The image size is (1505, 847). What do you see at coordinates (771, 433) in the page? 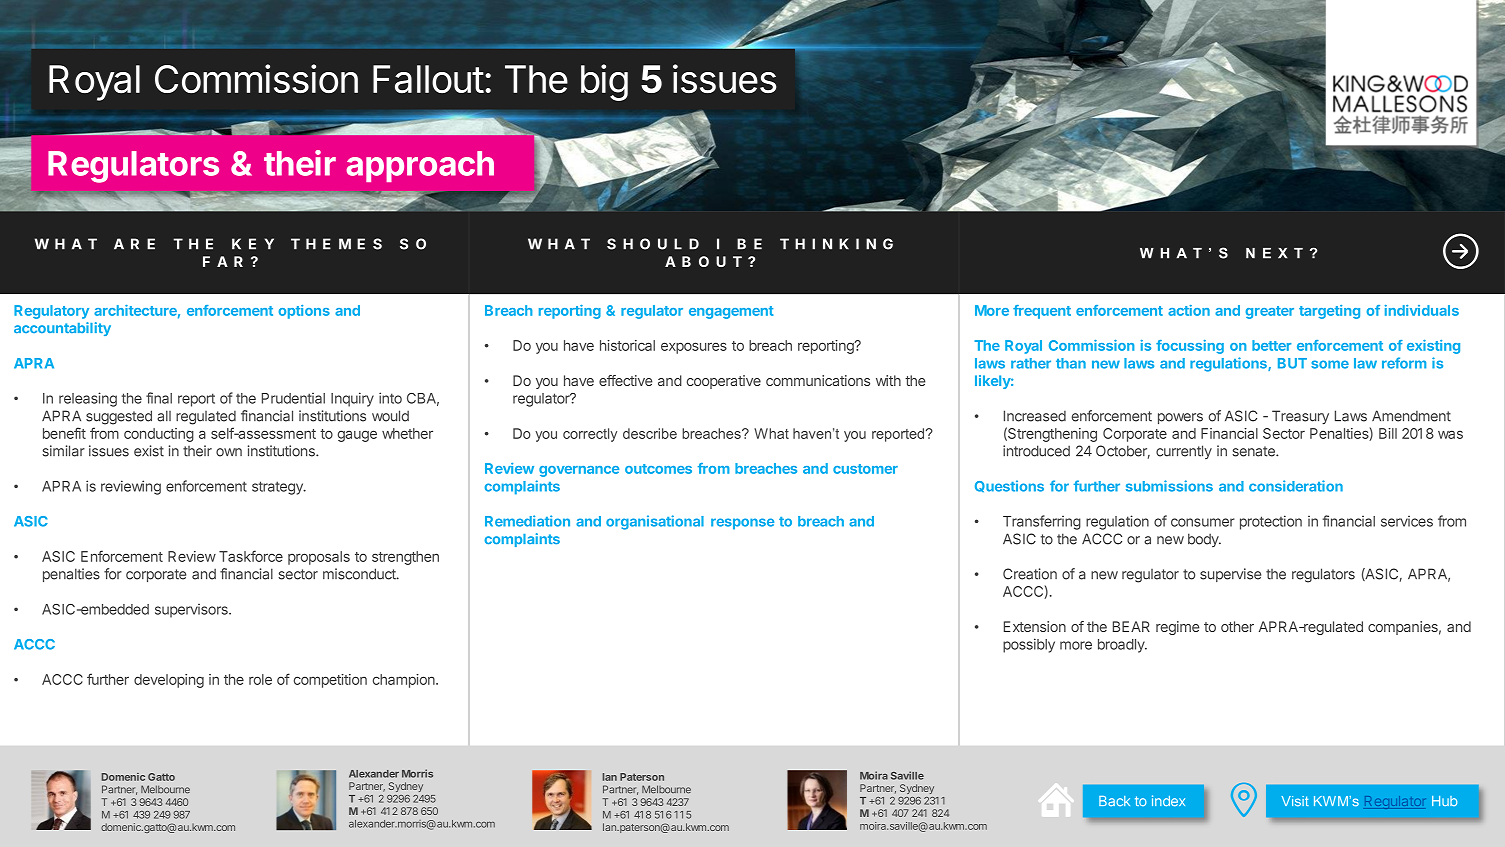
I see `What` at bounding box center [771, 433].
